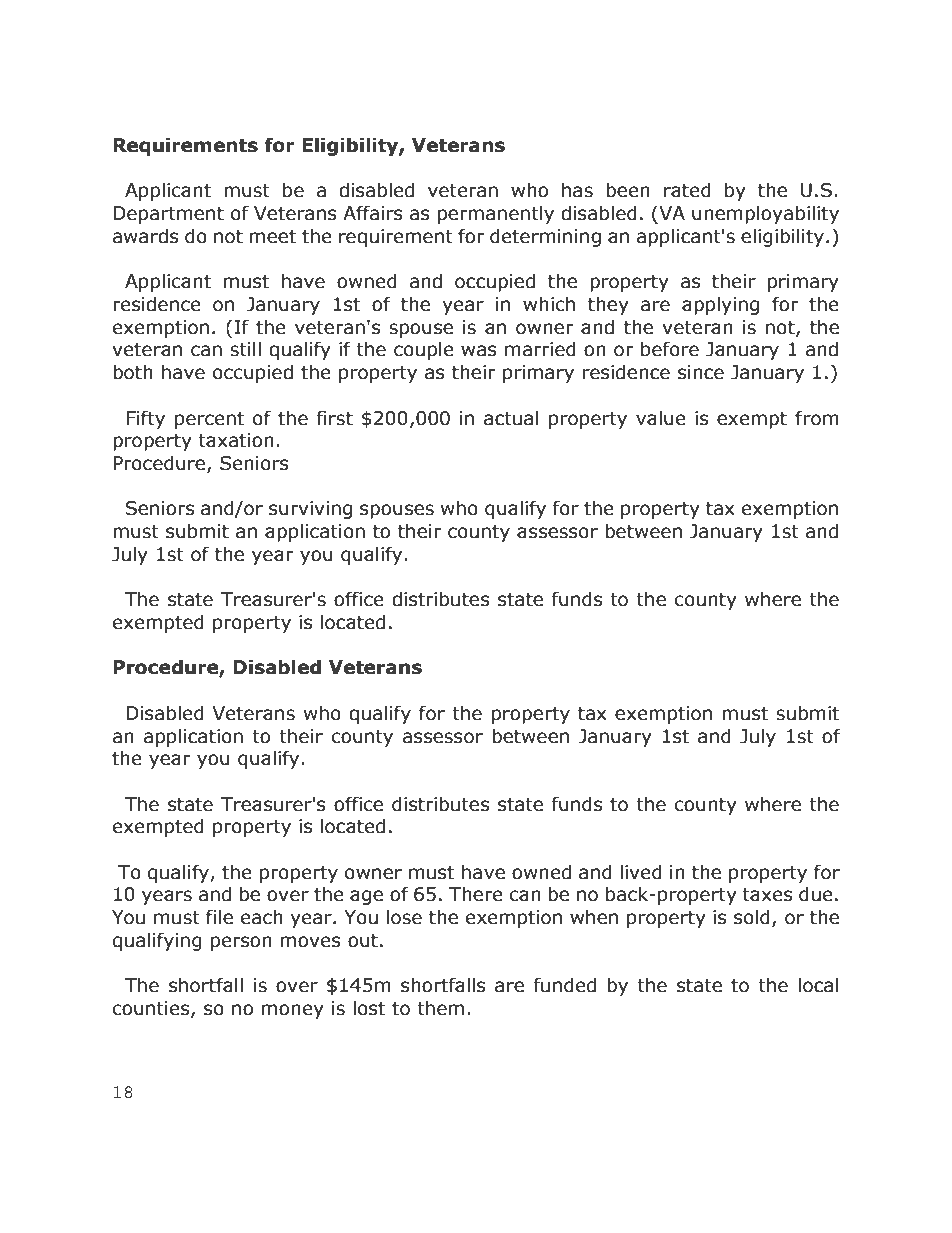  What do you see at coordinates (641, 872) in the screenshot?
I see `lived` at bounding box center [641, 872].
